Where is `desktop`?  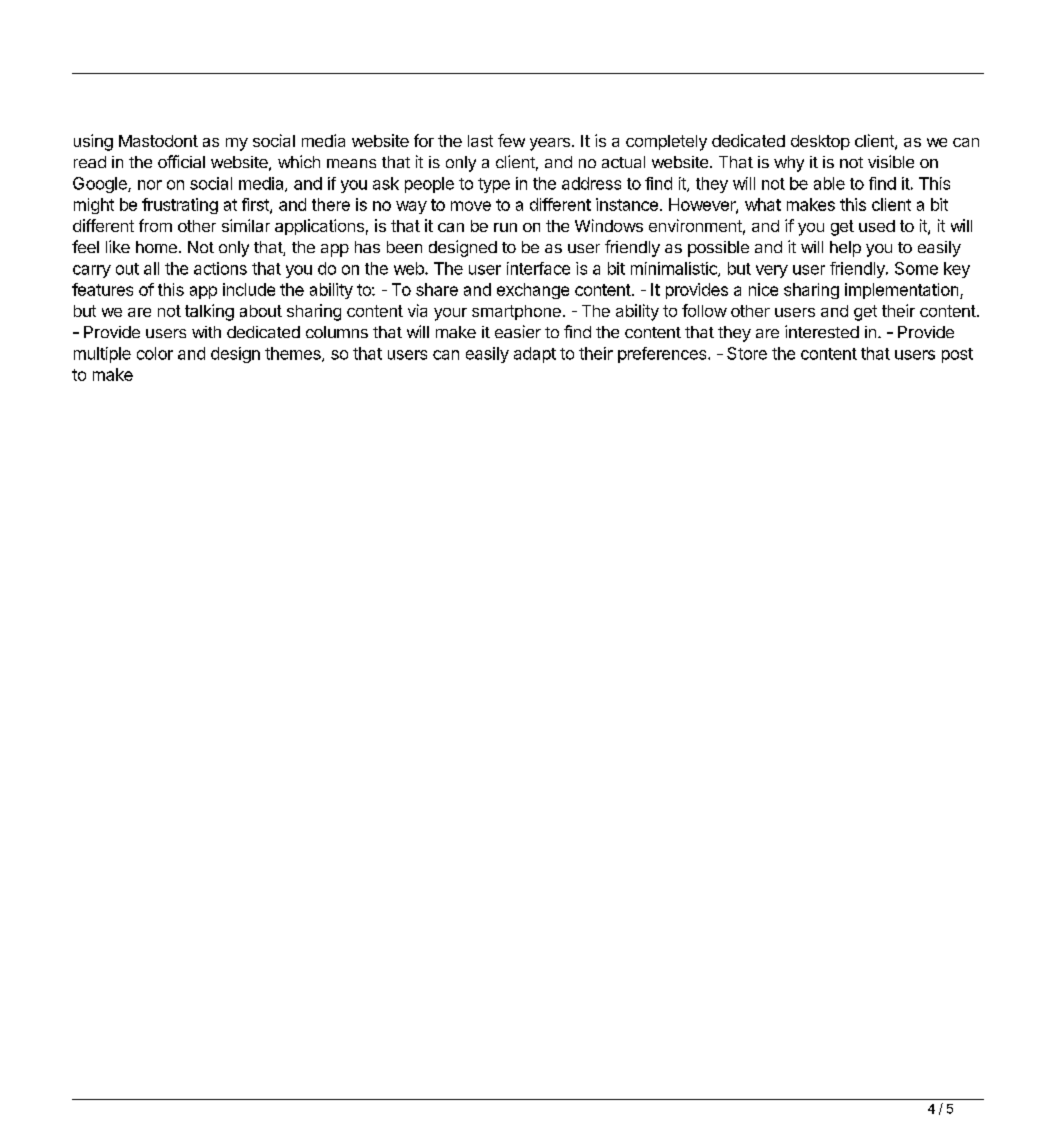
desktop is located at coordinates (820, 142).
